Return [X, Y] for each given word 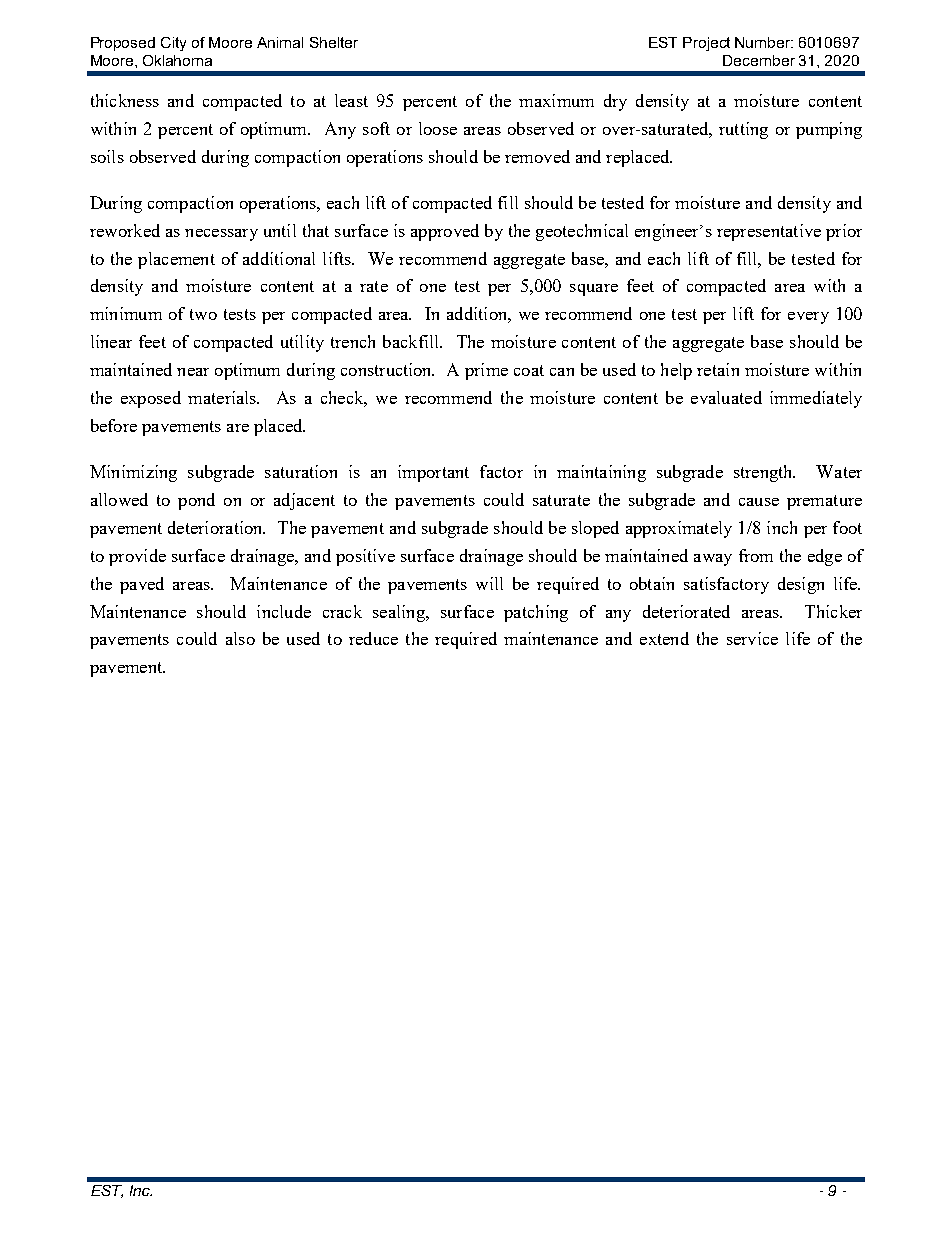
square [594, 290]
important [433, 473]
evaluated [726, 397]
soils [107, 156]
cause [759, 502]
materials [223, 397]
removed [537, 156]
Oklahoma [177, 60]
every [808, 318]
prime [486, 371]
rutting [743, 130]
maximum [556, 100]
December [759, 60]
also [240, 638]
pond [196, 501]
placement [176, 260]
